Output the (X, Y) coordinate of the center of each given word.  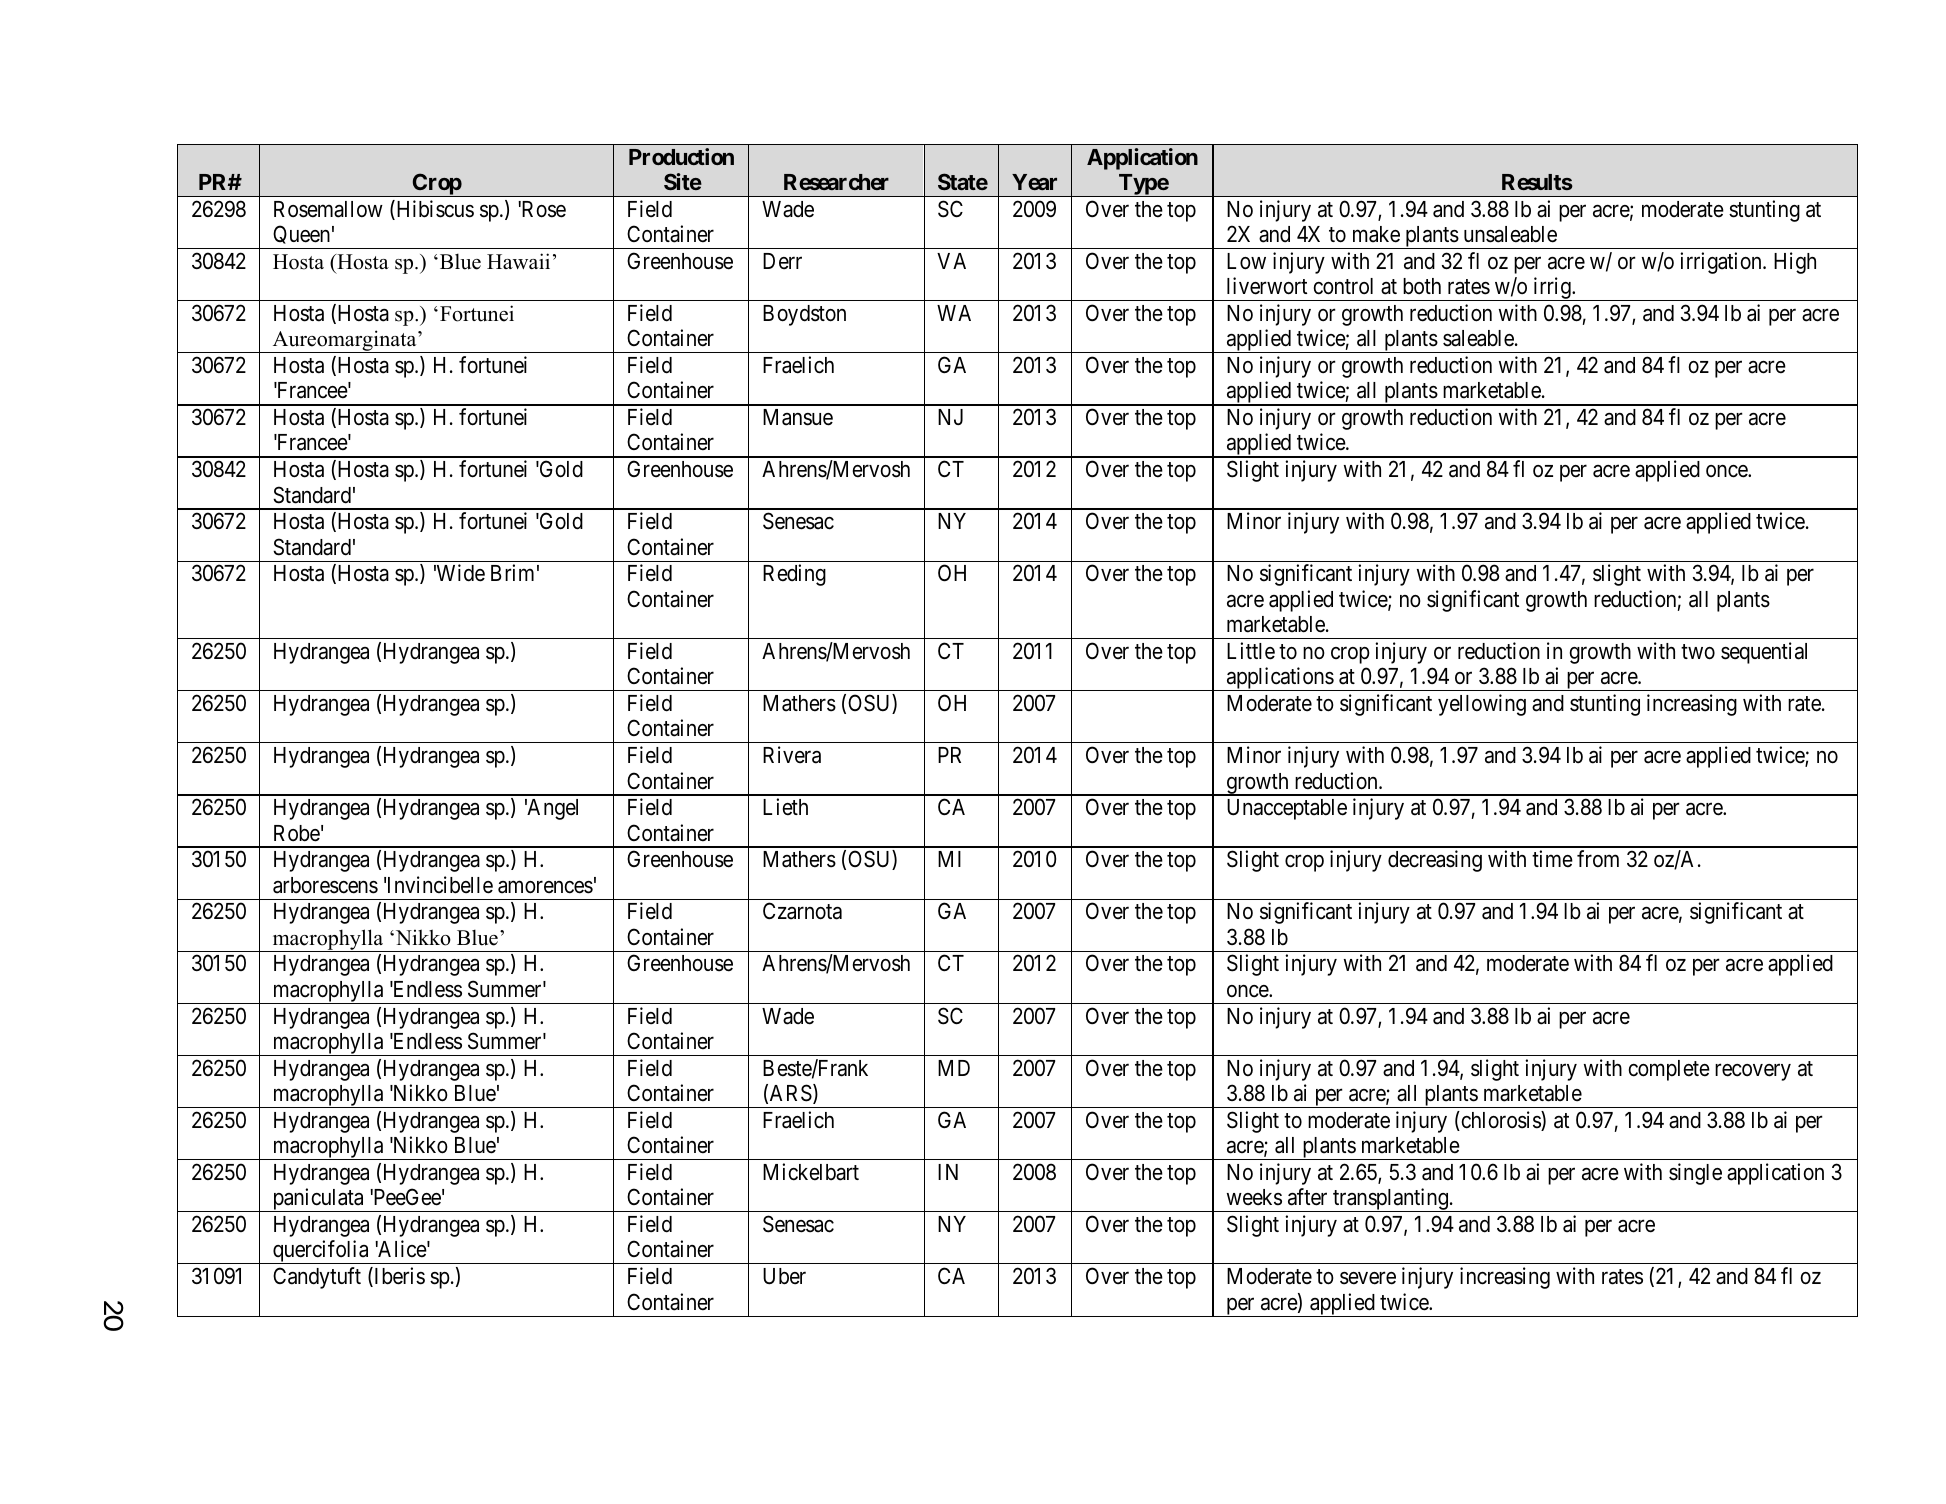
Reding (794, 575)
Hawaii (518, 261)
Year (1034, 182)
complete (1669, 1070)
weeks (1254, 1197)
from (1598, 858)
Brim (512, 572)
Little (1251, 651)
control (1343, 286)
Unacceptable (1287, 809)
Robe (297, 833)
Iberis (398, 1277)
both (1422, 286)
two (1698, 652)
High (1795, 263)
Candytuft (317, 1278)
